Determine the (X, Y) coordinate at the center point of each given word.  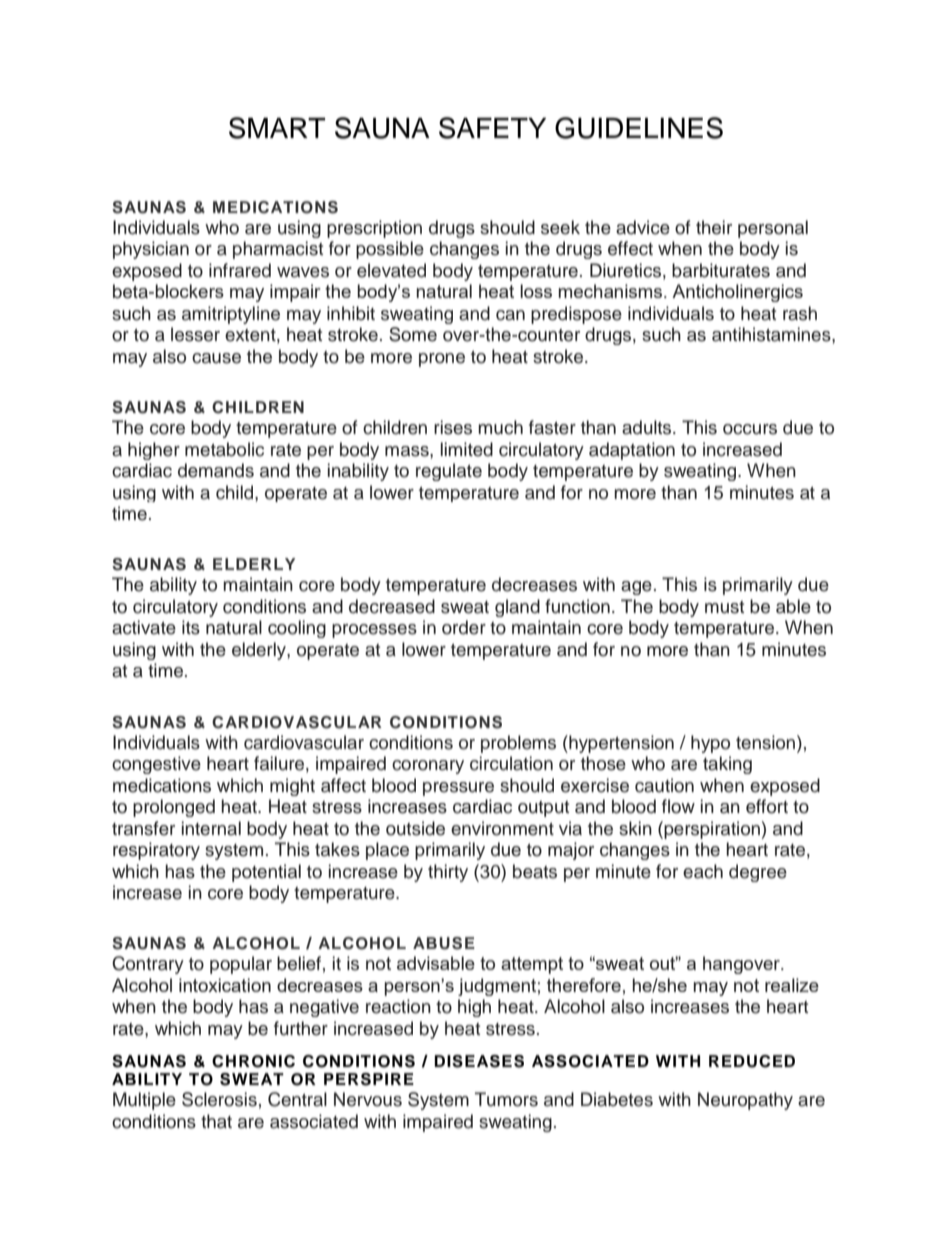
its (191, 627)
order (464, 627)
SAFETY (492, 128)
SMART (277, 128)
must (724, 607)
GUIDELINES (639, 128)
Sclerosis (219, 1099)
